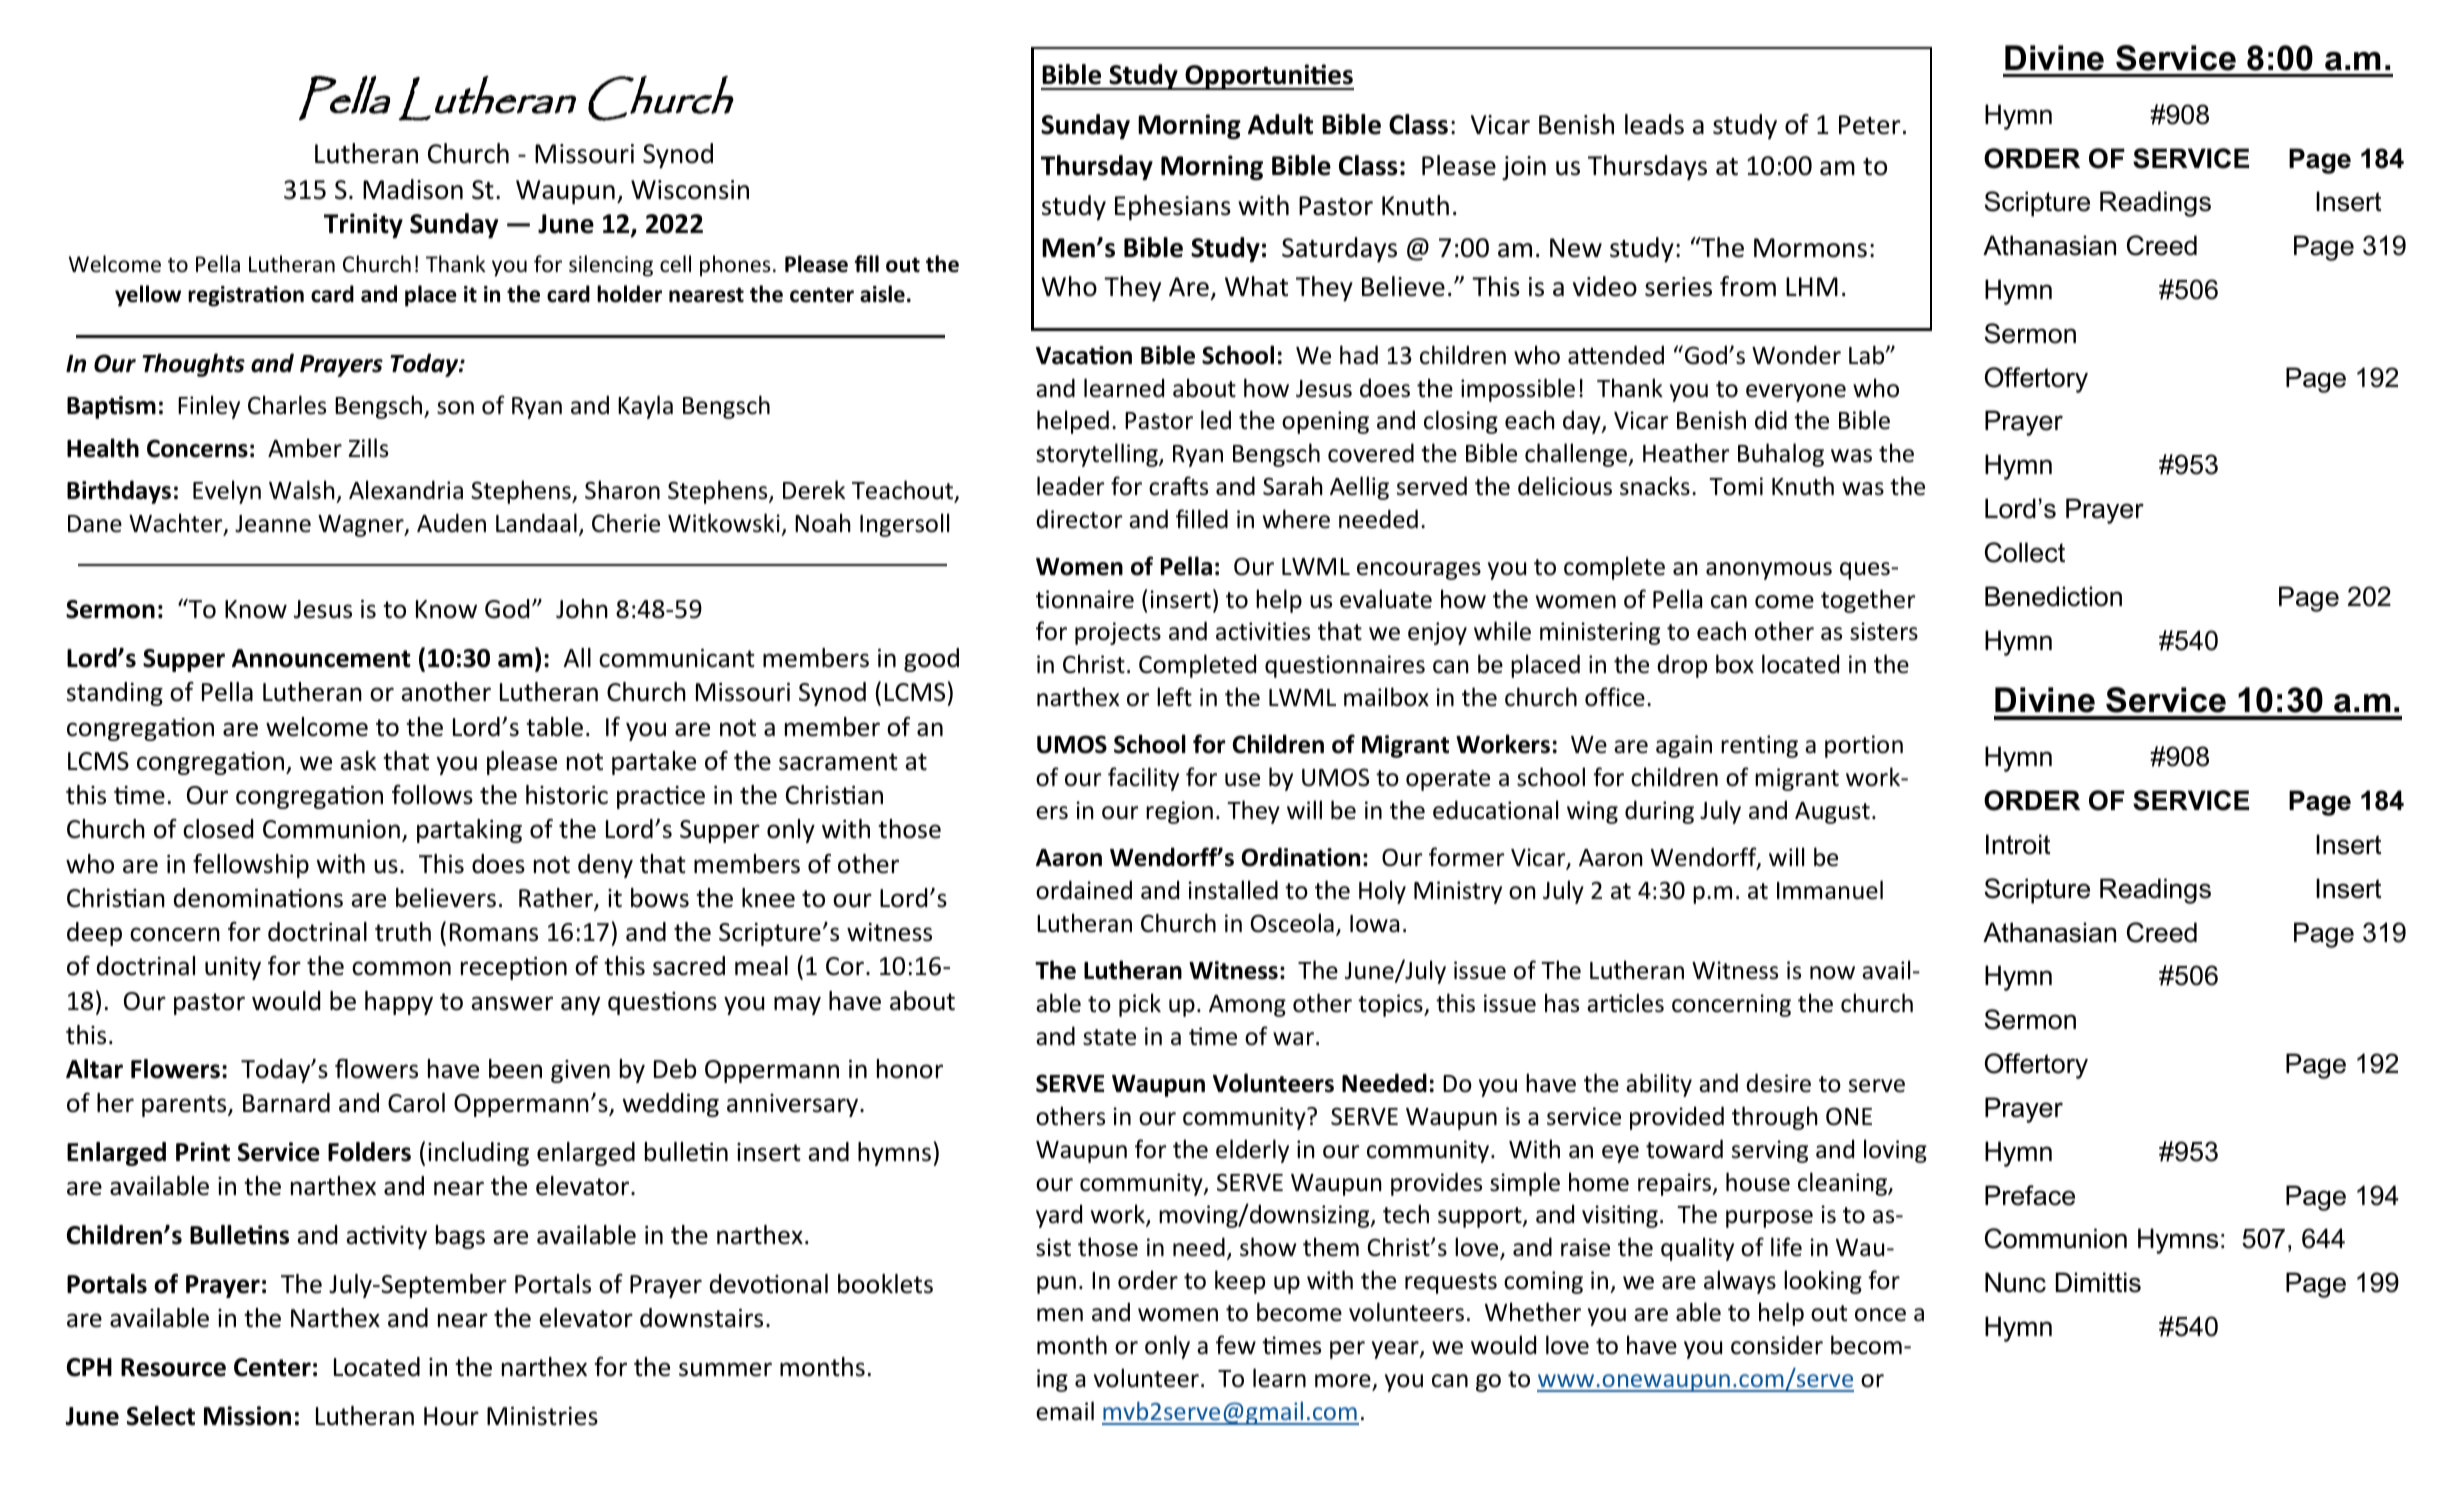 The height and width of the screenshot is (1493, 2459). Describe the element at coordinates (1777, 1345) in the screenshot. I see `consider` at that location.
